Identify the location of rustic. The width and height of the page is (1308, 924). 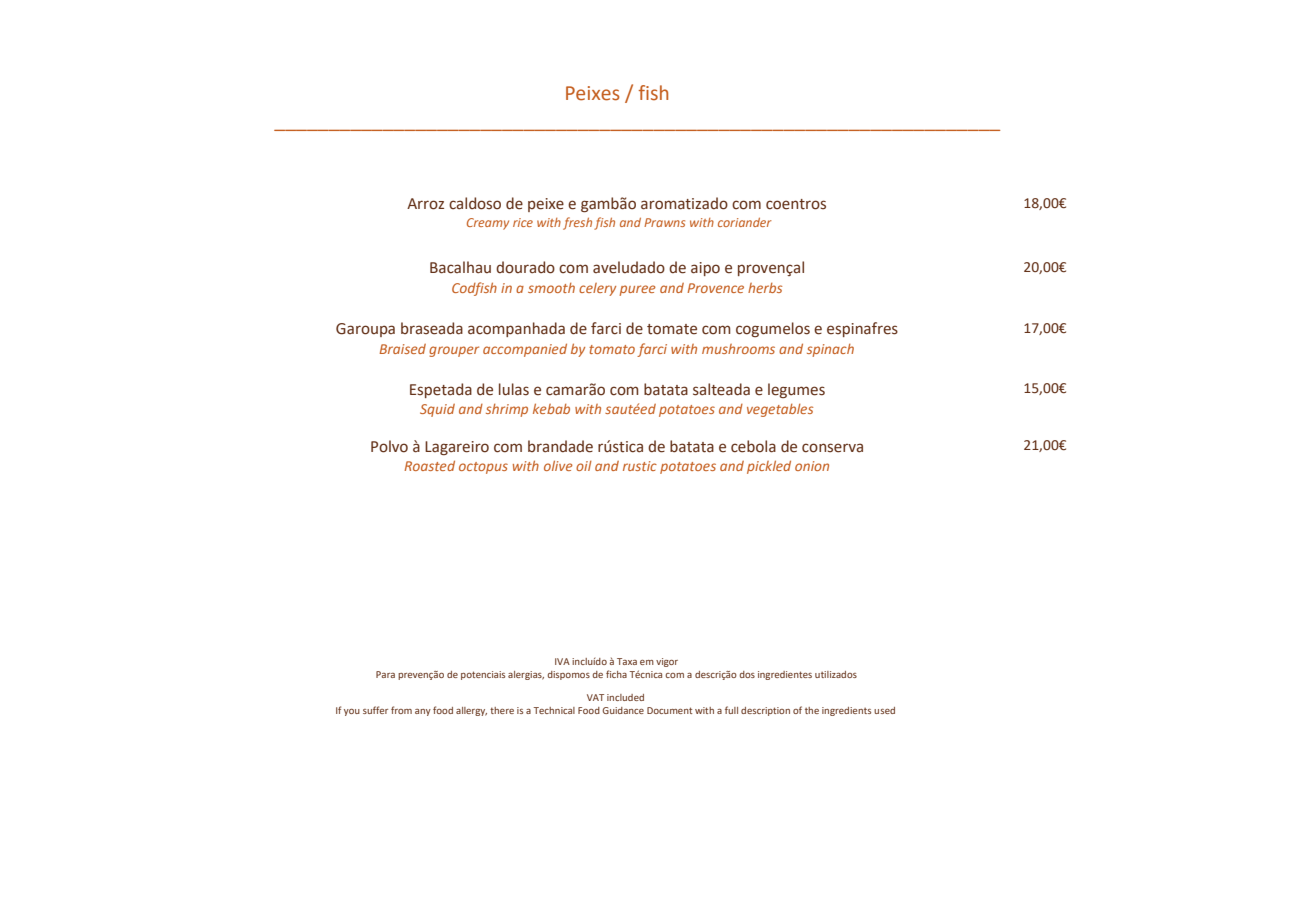
(640, 466).
